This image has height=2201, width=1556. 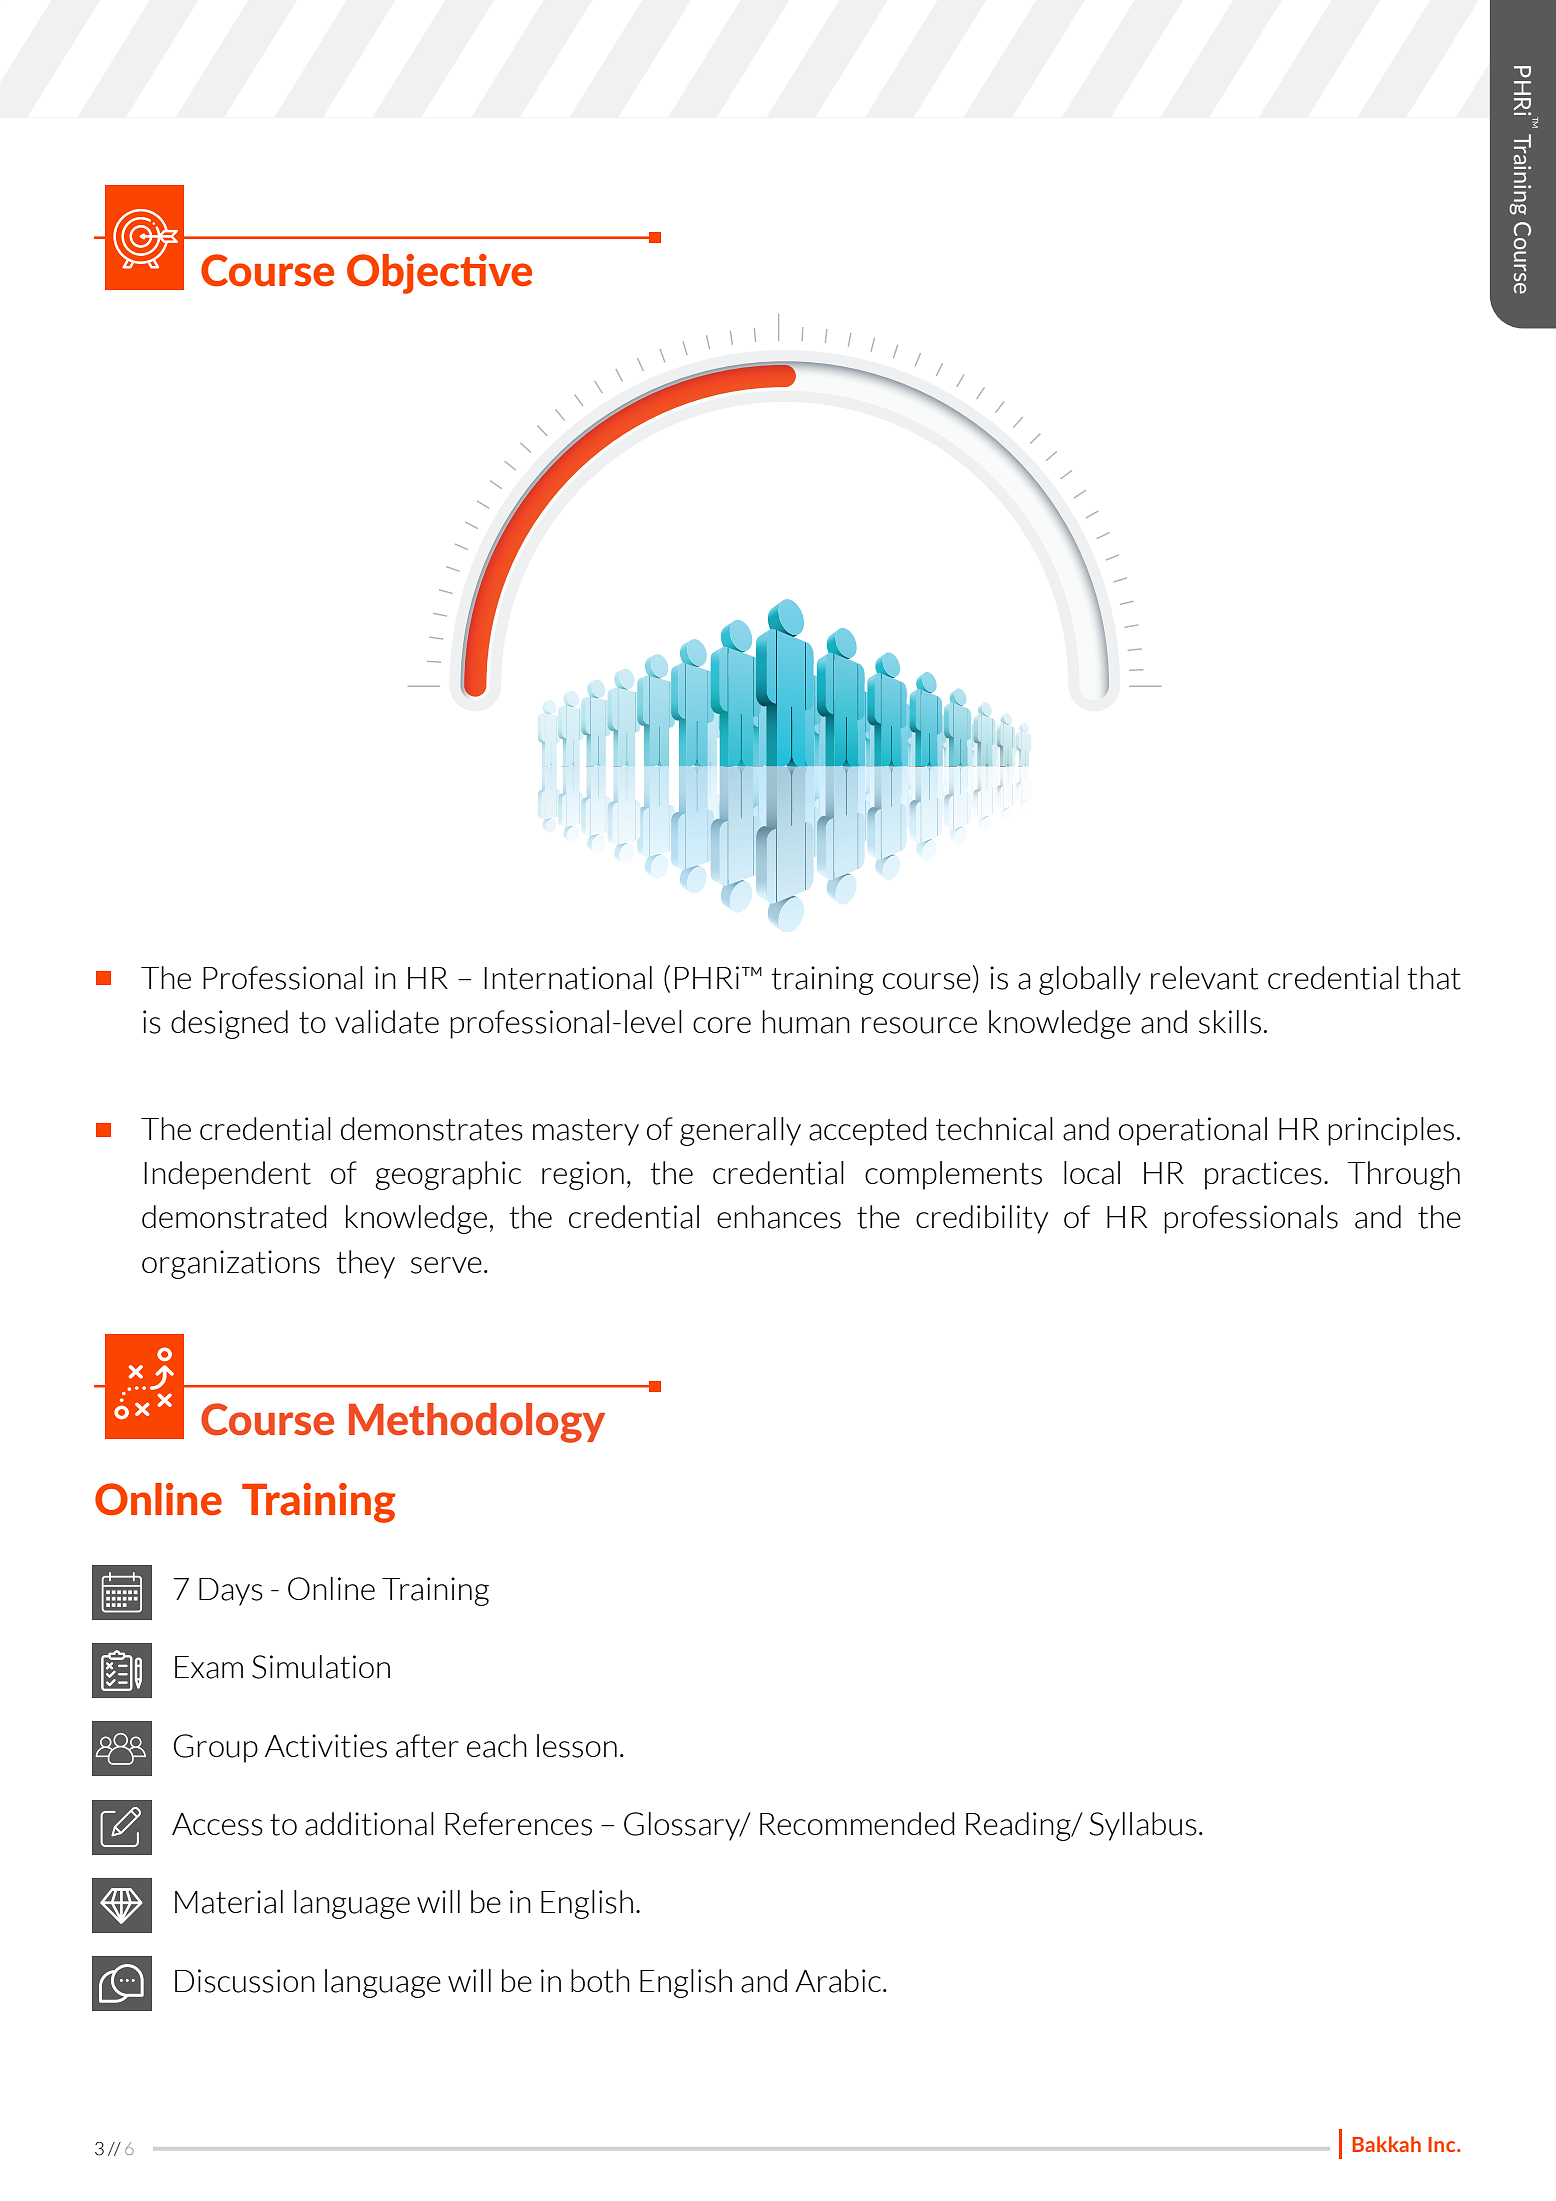 I want to click on validate, so click(x=387, y=1022).
